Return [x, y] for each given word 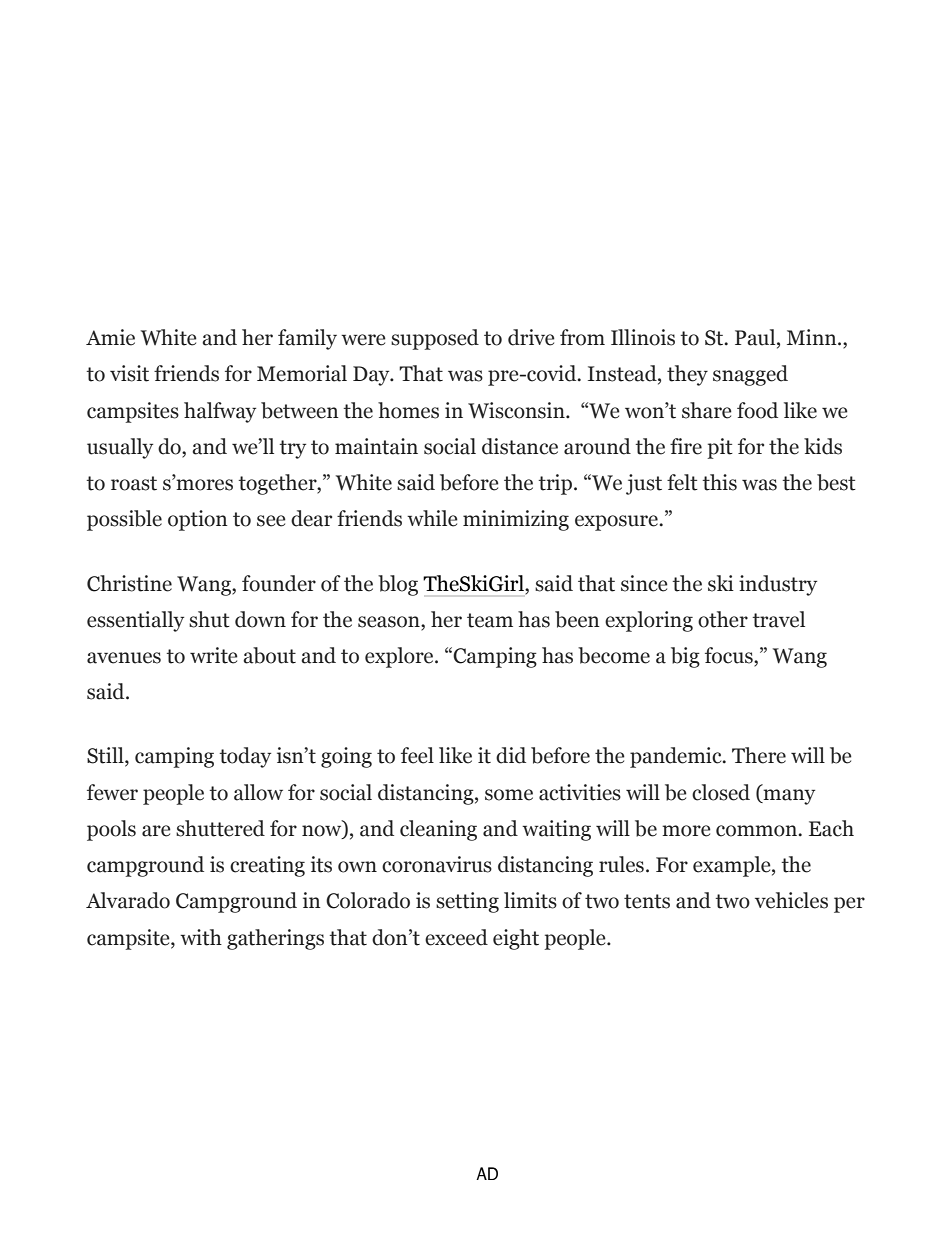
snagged [750, 375]
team [490, 620]
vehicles [791, 900]
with [201, 937]
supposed [435, 339]
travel [778, 619]
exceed [456, 937]
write [214, 655]
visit [129, 373]
